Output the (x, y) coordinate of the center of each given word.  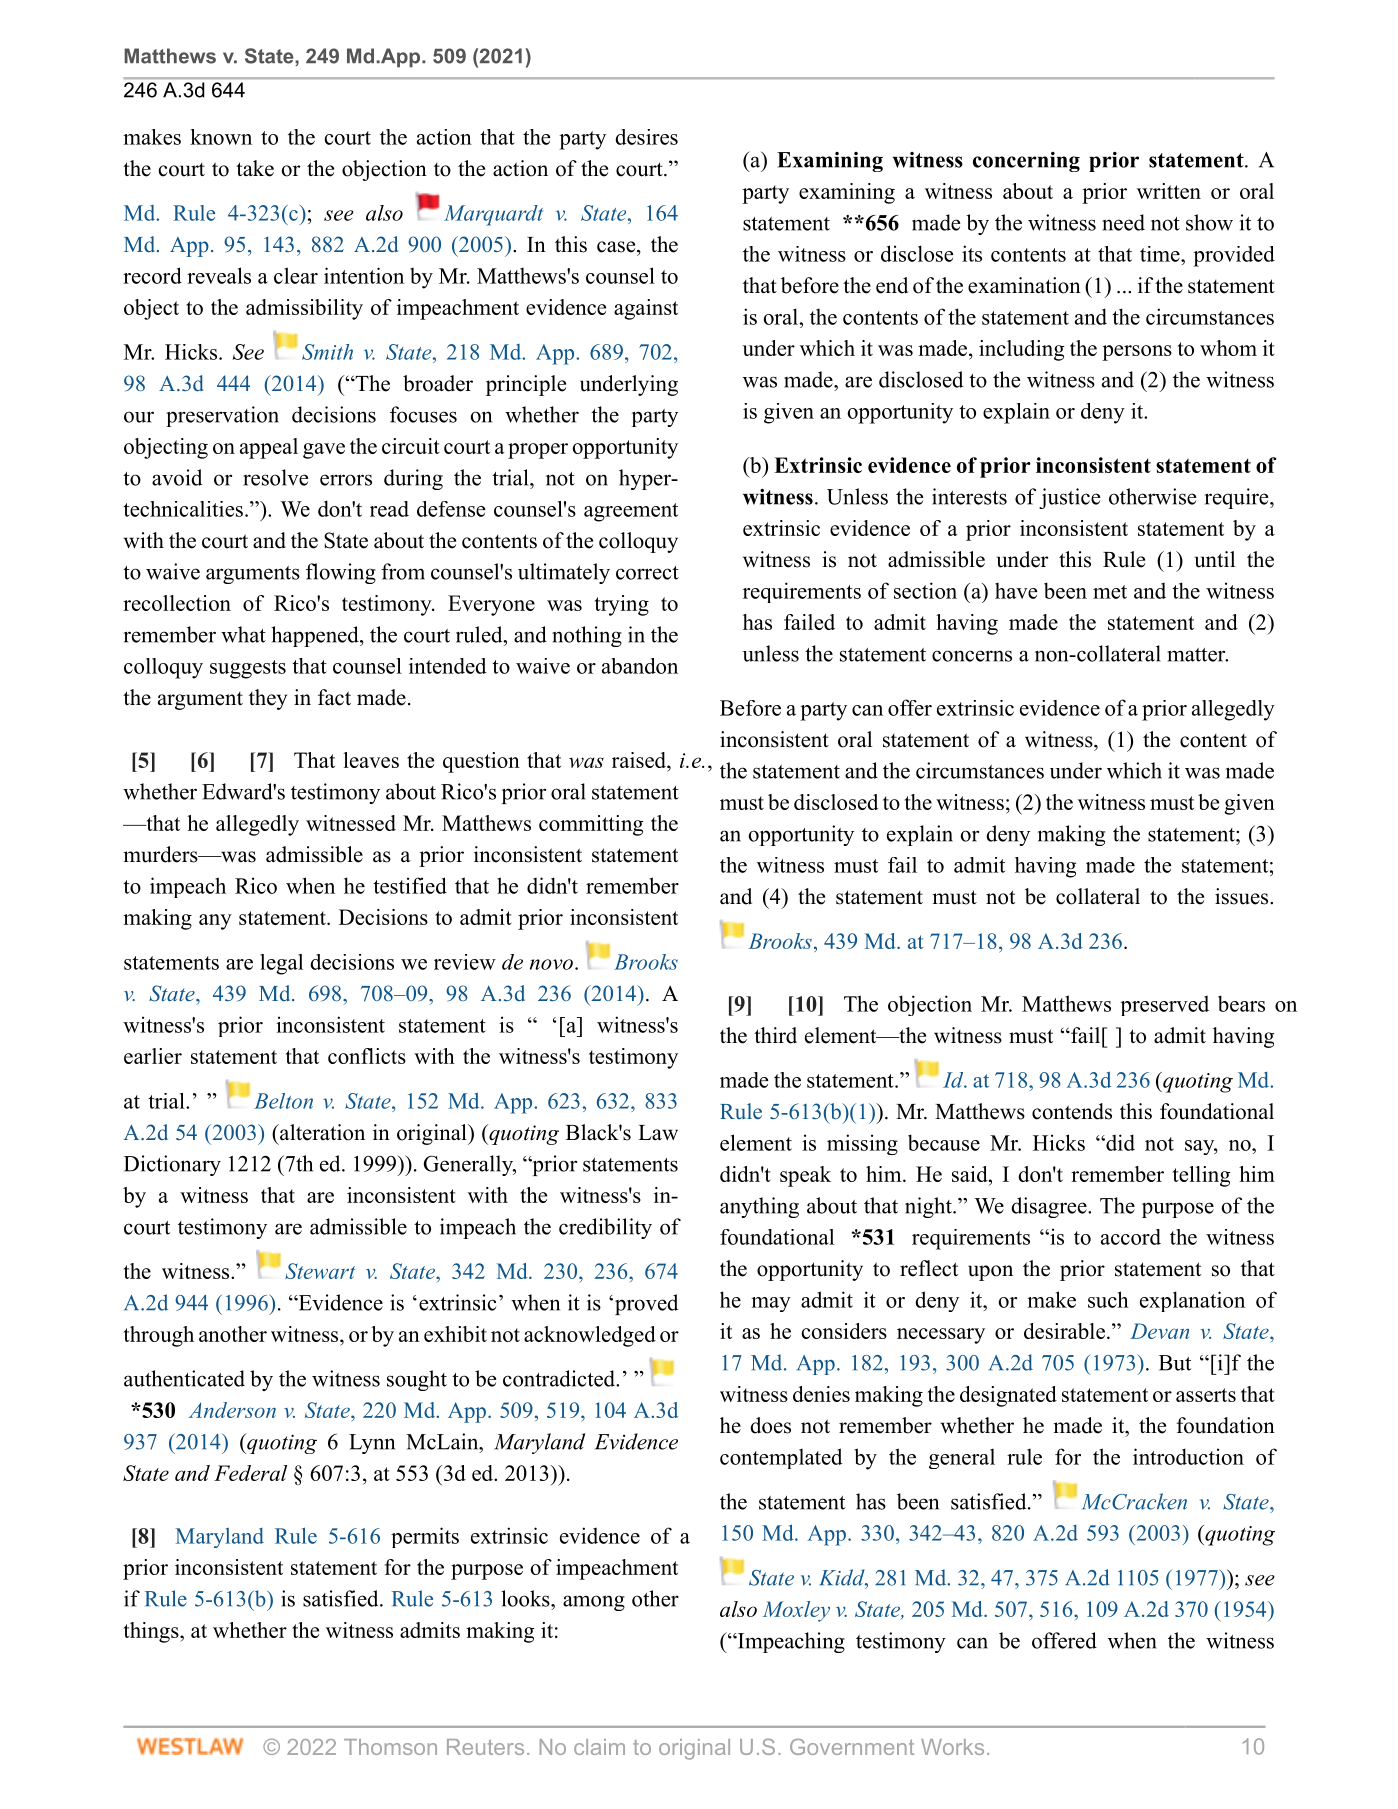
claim (599, 1747)
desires (646, 137)
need (1123, 222)
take (255, 168)
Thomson (390, 1747)
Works (952, 1747)
